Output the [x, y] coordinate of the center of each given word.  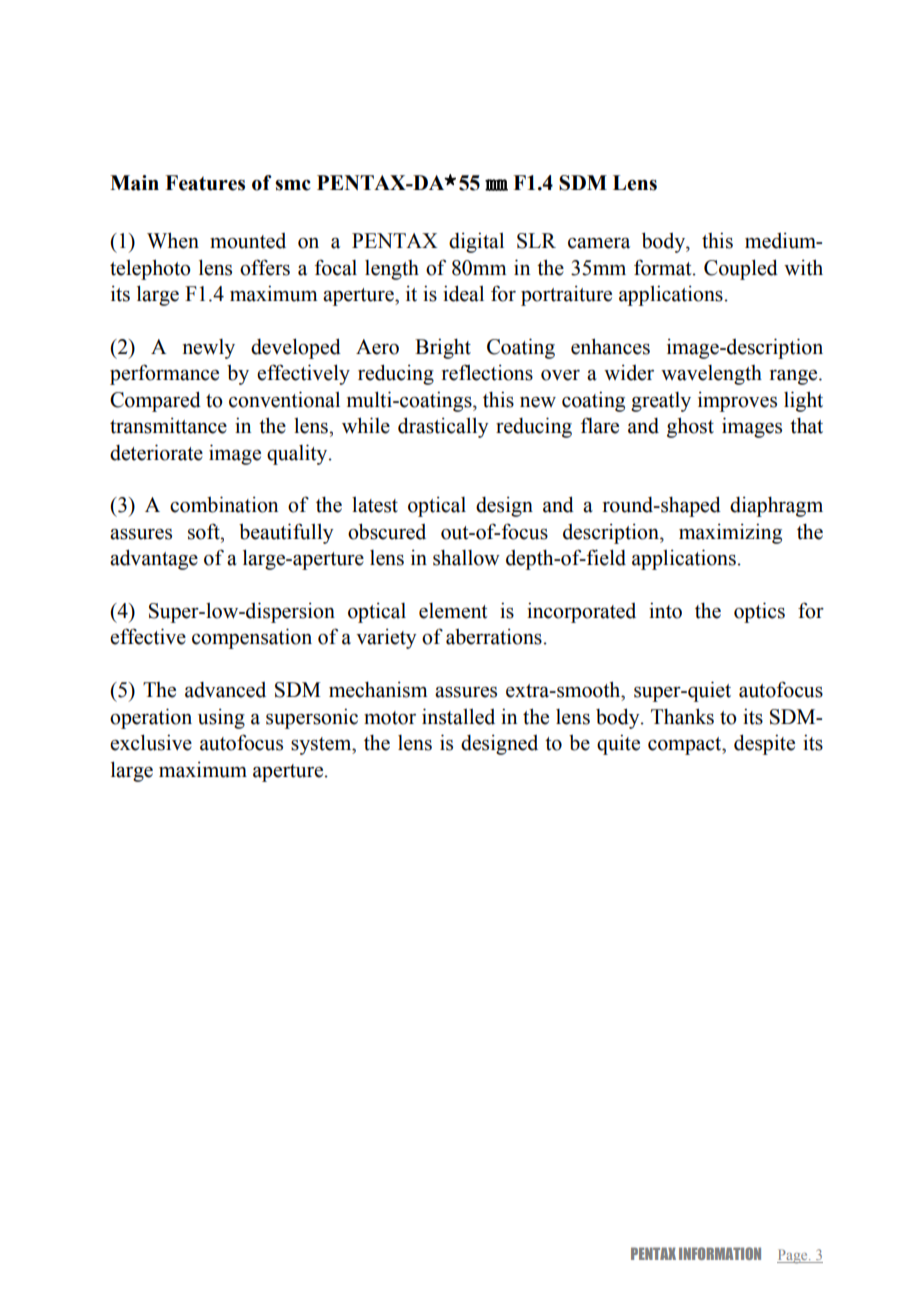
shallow [466, 558]
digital [476, 242]
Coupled [741, 269]
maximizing [730, 533]
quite [618, 744]
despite [764, 744]
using [221, 719]
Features [205, 183]
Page [793, 1256]
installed [458, 716]
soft [205, 531]
